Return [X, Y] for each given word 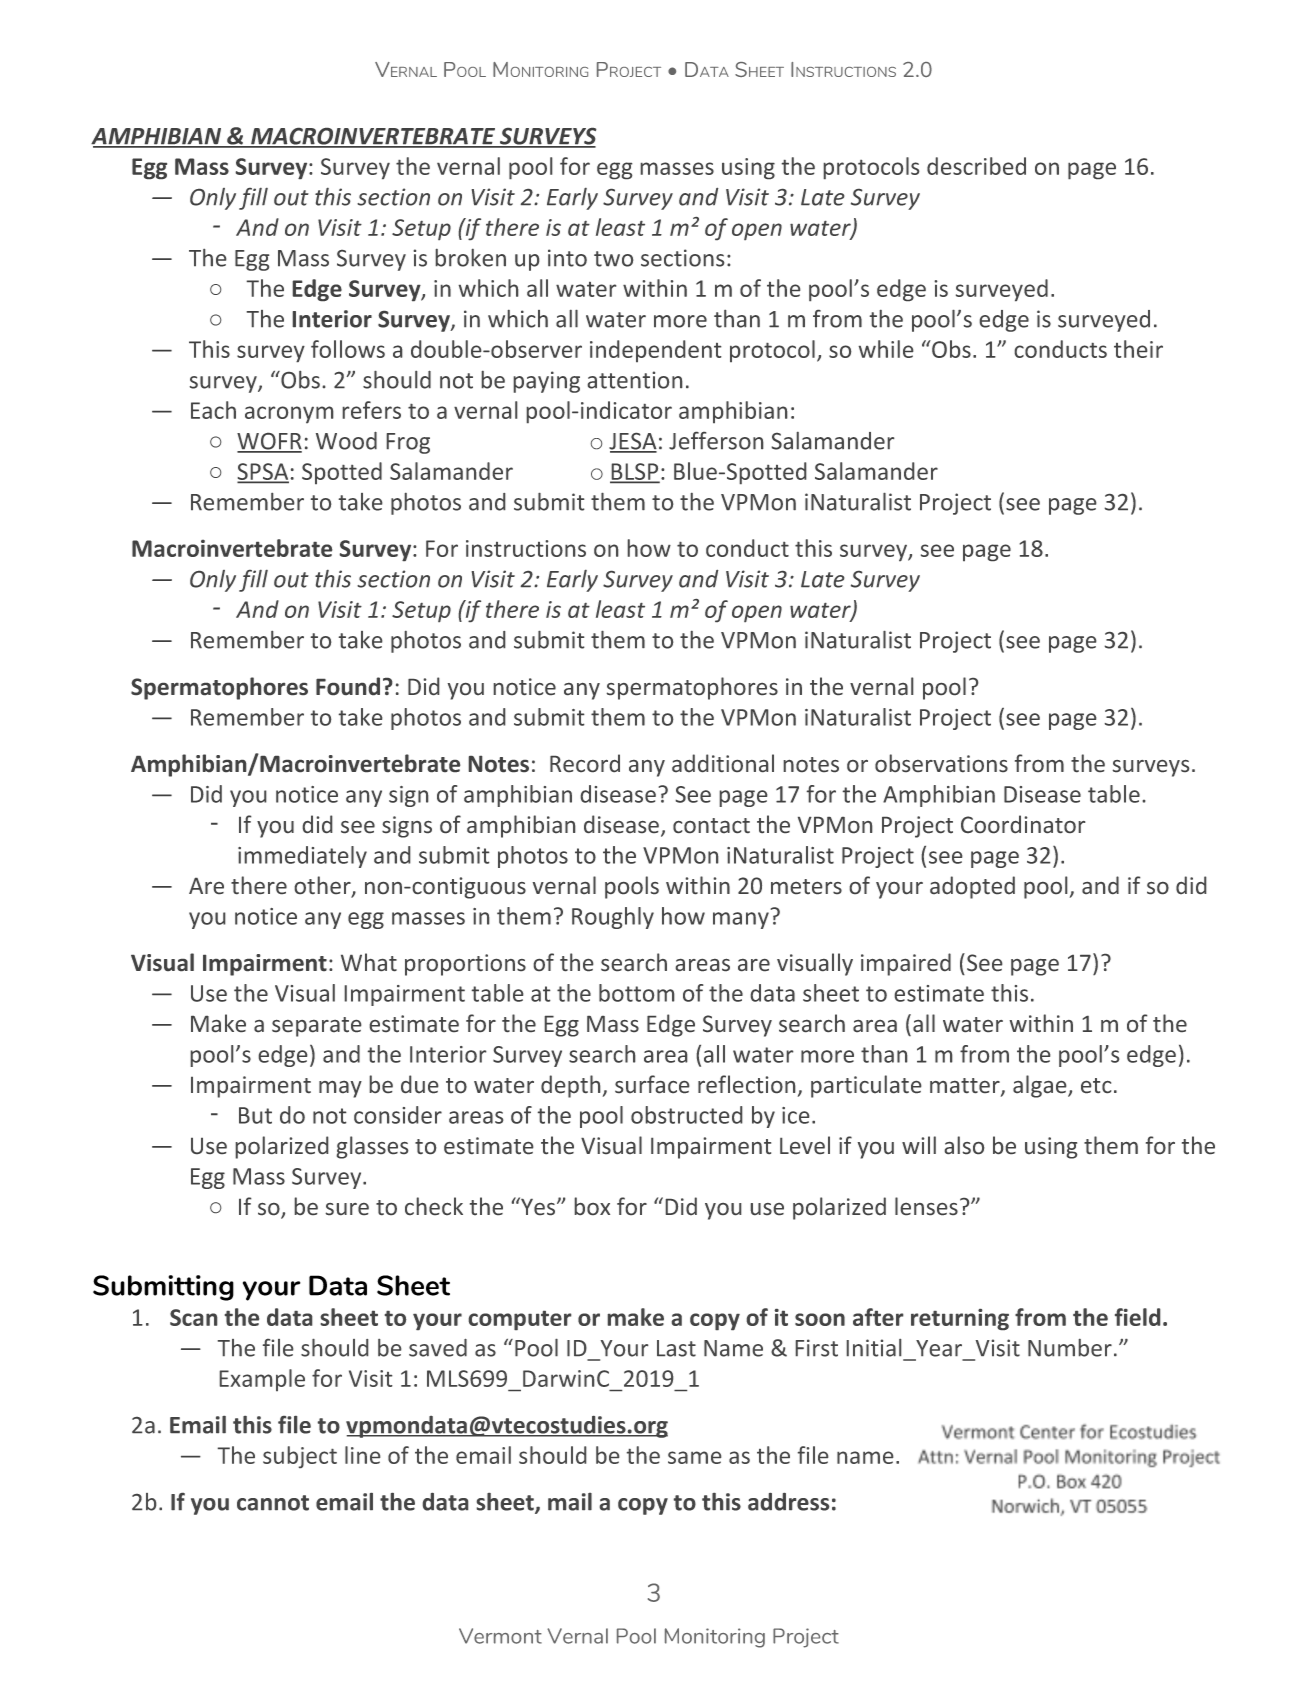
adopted [972, 887]
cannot [273, 1503]
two [613, 259]
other [324, 886]
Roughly [613, 918]
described [976, 166]
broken [471, 258]
